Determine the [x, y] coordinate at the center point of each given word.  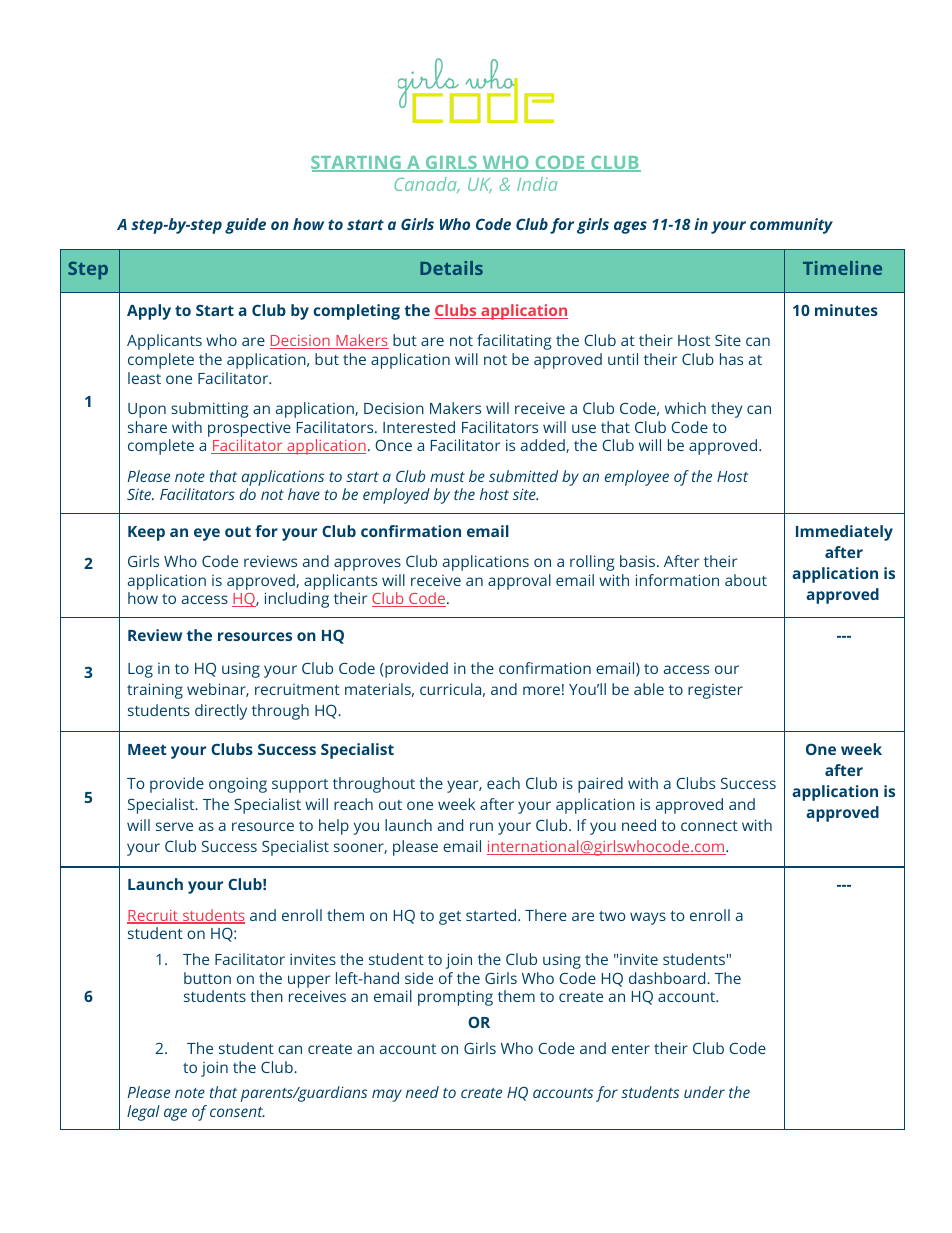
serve [174, 826]
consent [237, 1112]
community [791, 226]
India [537, 184]
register [715, 691]
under [704, 1092]
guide [245, 226]
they [727, 410]
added [544, 446]
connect [709, 826]
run [481, 826]
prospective [249, 429]
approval [519, 582]
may [387, 1095]
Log [140, 670]
